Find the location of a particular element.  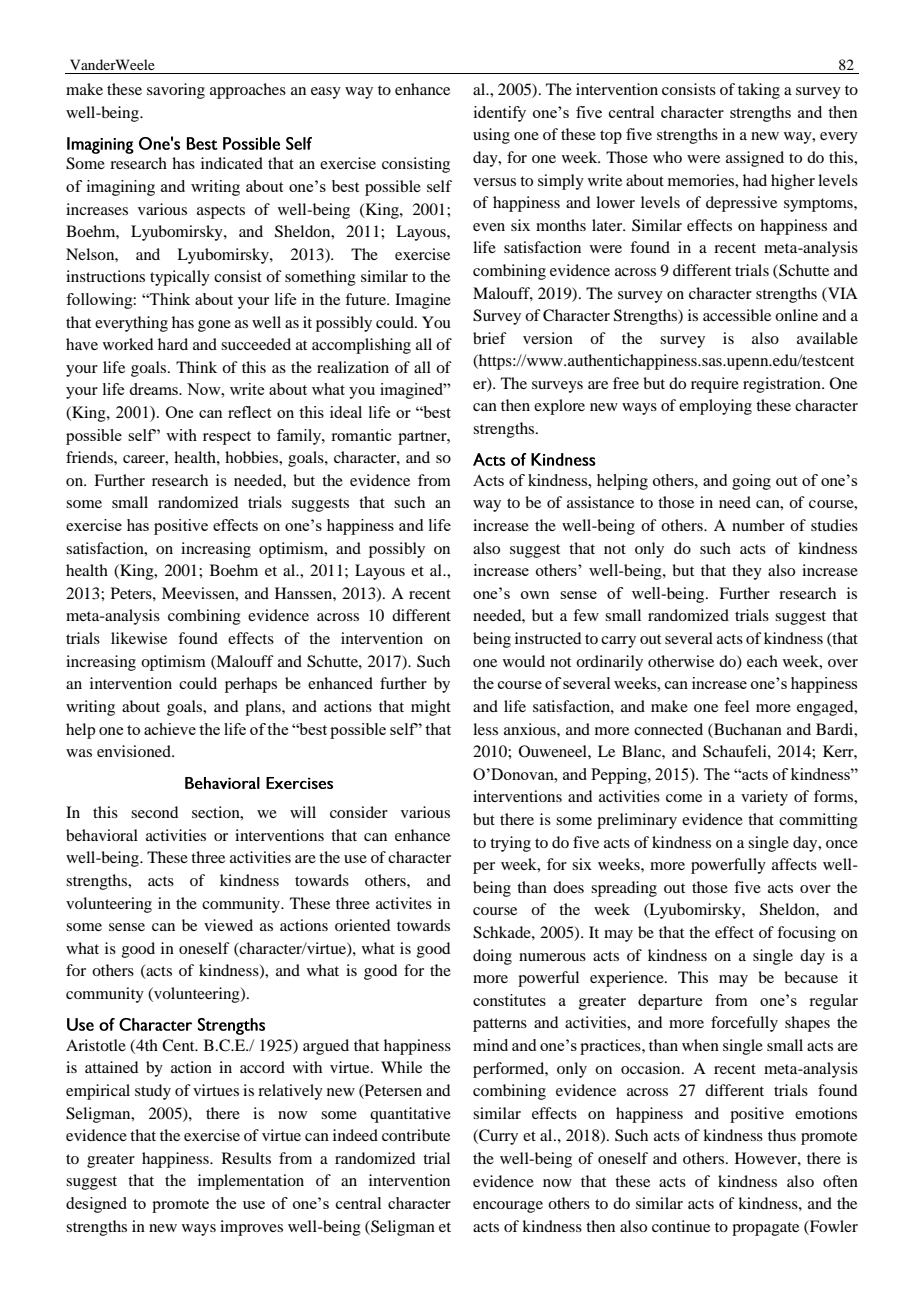

assigned is located at coordinates (755, 159).
